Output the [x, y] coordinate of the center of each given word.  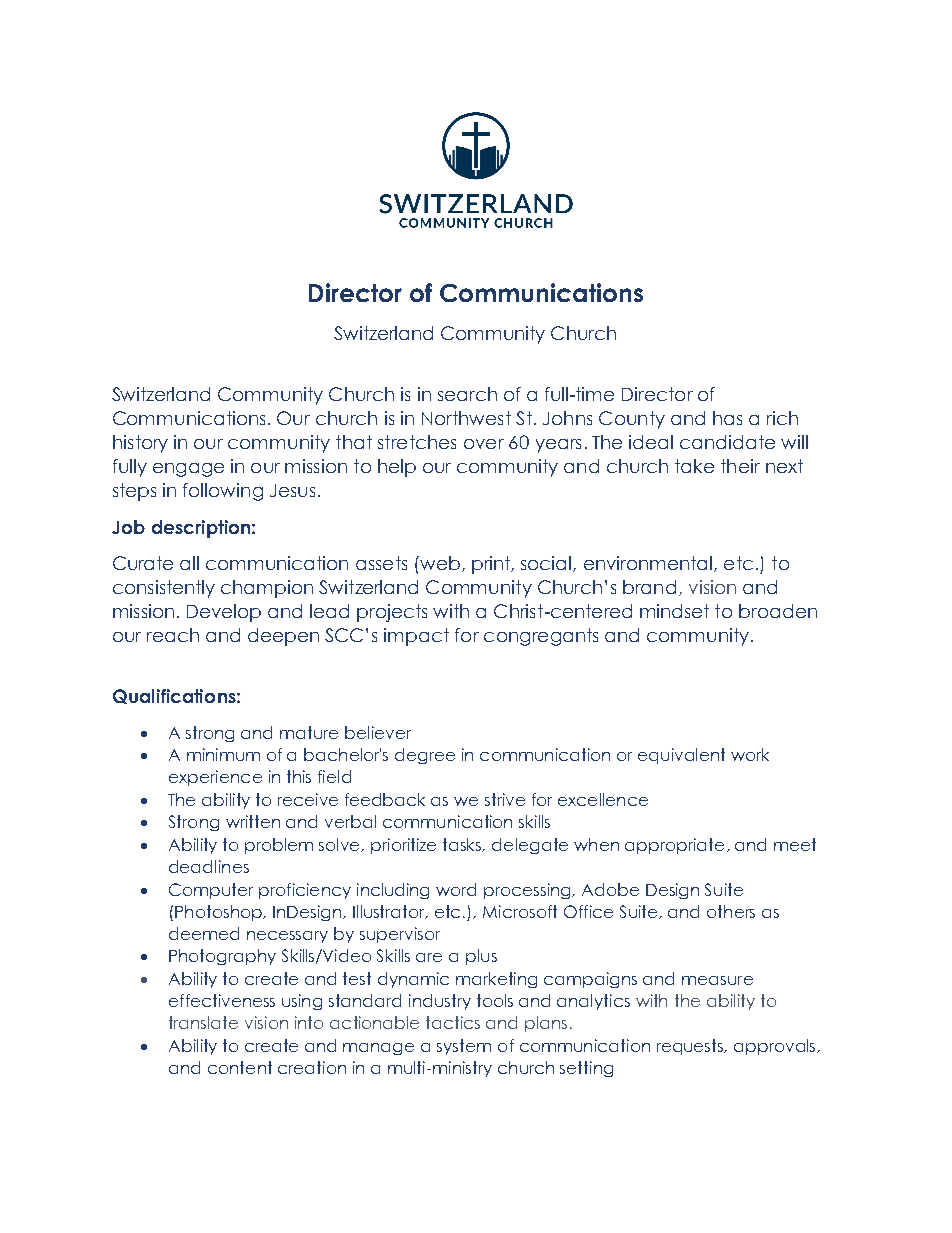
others [731, 911]
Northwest [466, 418]
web [439, 563]
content [240, 1067]
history [140, 444]
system [464, 1047]
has [727, 418]
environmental [648, 563]
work [750, 754]
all [189, 563]
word [456, 889]
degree [425, 756]
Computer [211, 891]
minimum [223, 754]
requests [691, 1047]
